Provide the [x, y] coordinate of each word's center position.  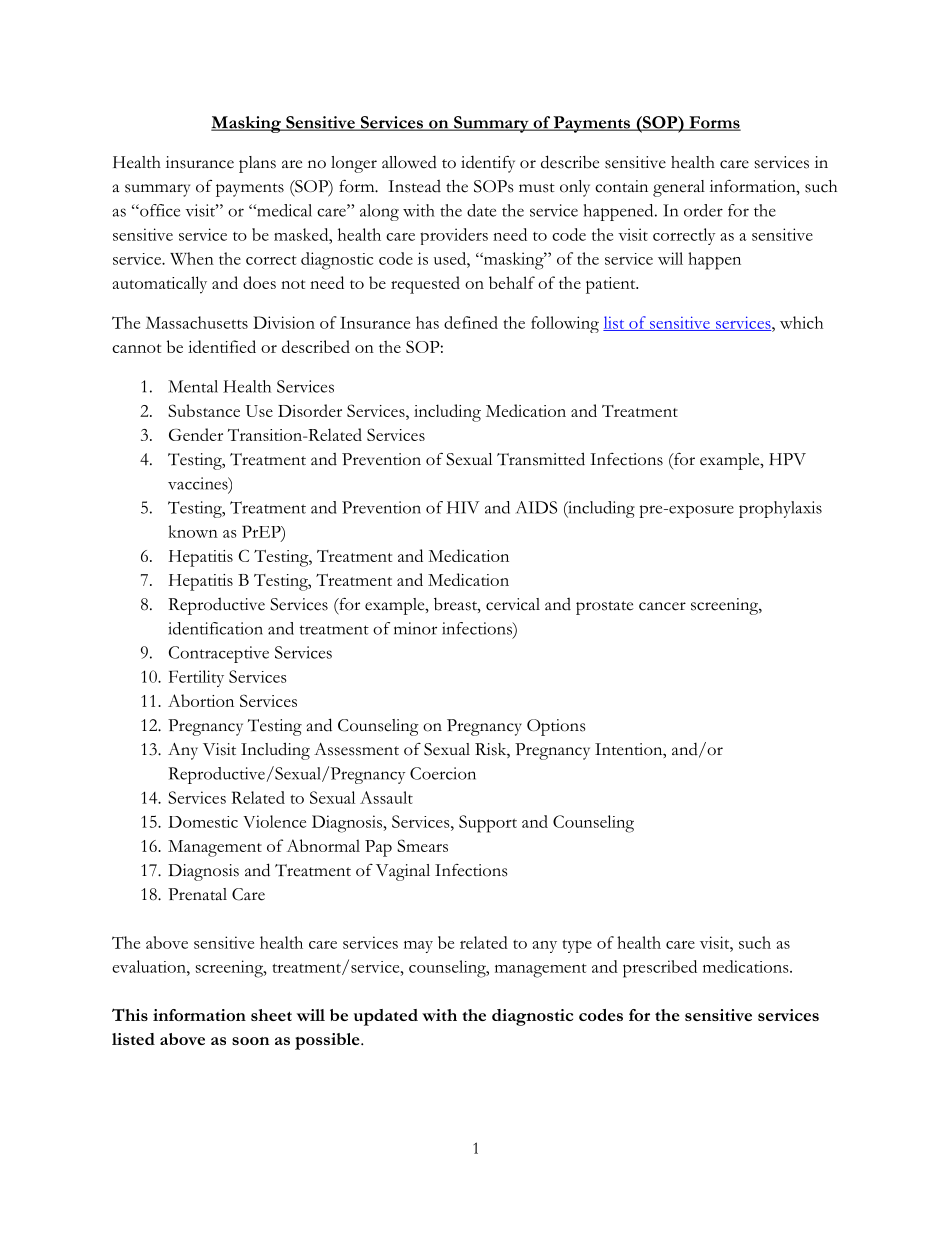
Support [488, 824]
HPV [787, 459]
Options [556, 727]
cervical [513, 604]
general [679, 188]
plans [257, 164]
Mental [193, 386]
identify [488, 164]
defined [471, 322]
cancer [662, 606]
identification [215, 628]
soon [250, 1041]
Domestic [203, 822]
